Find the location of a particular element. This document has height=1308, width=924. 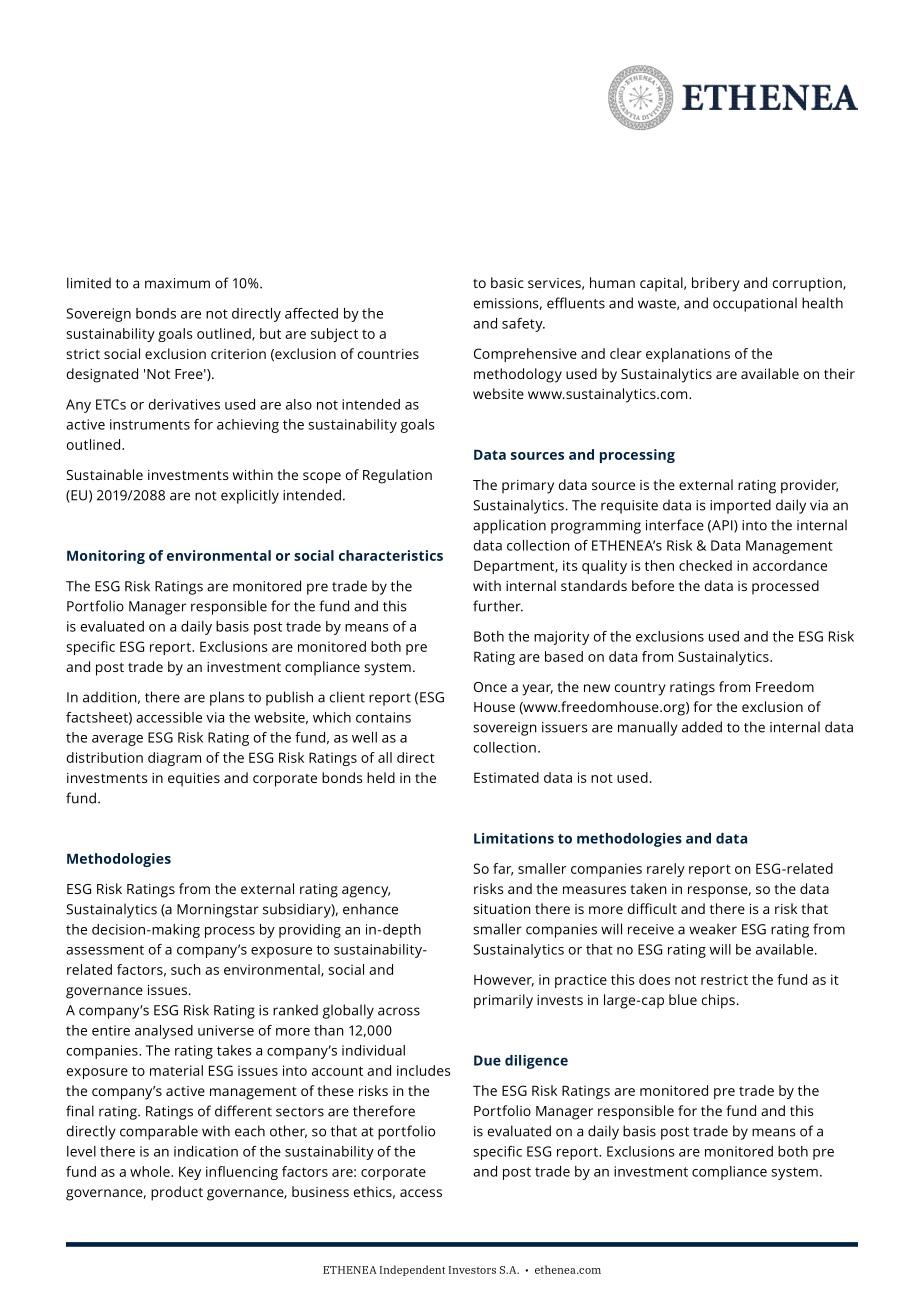

Investors is located at coordinates (472, 1270).
